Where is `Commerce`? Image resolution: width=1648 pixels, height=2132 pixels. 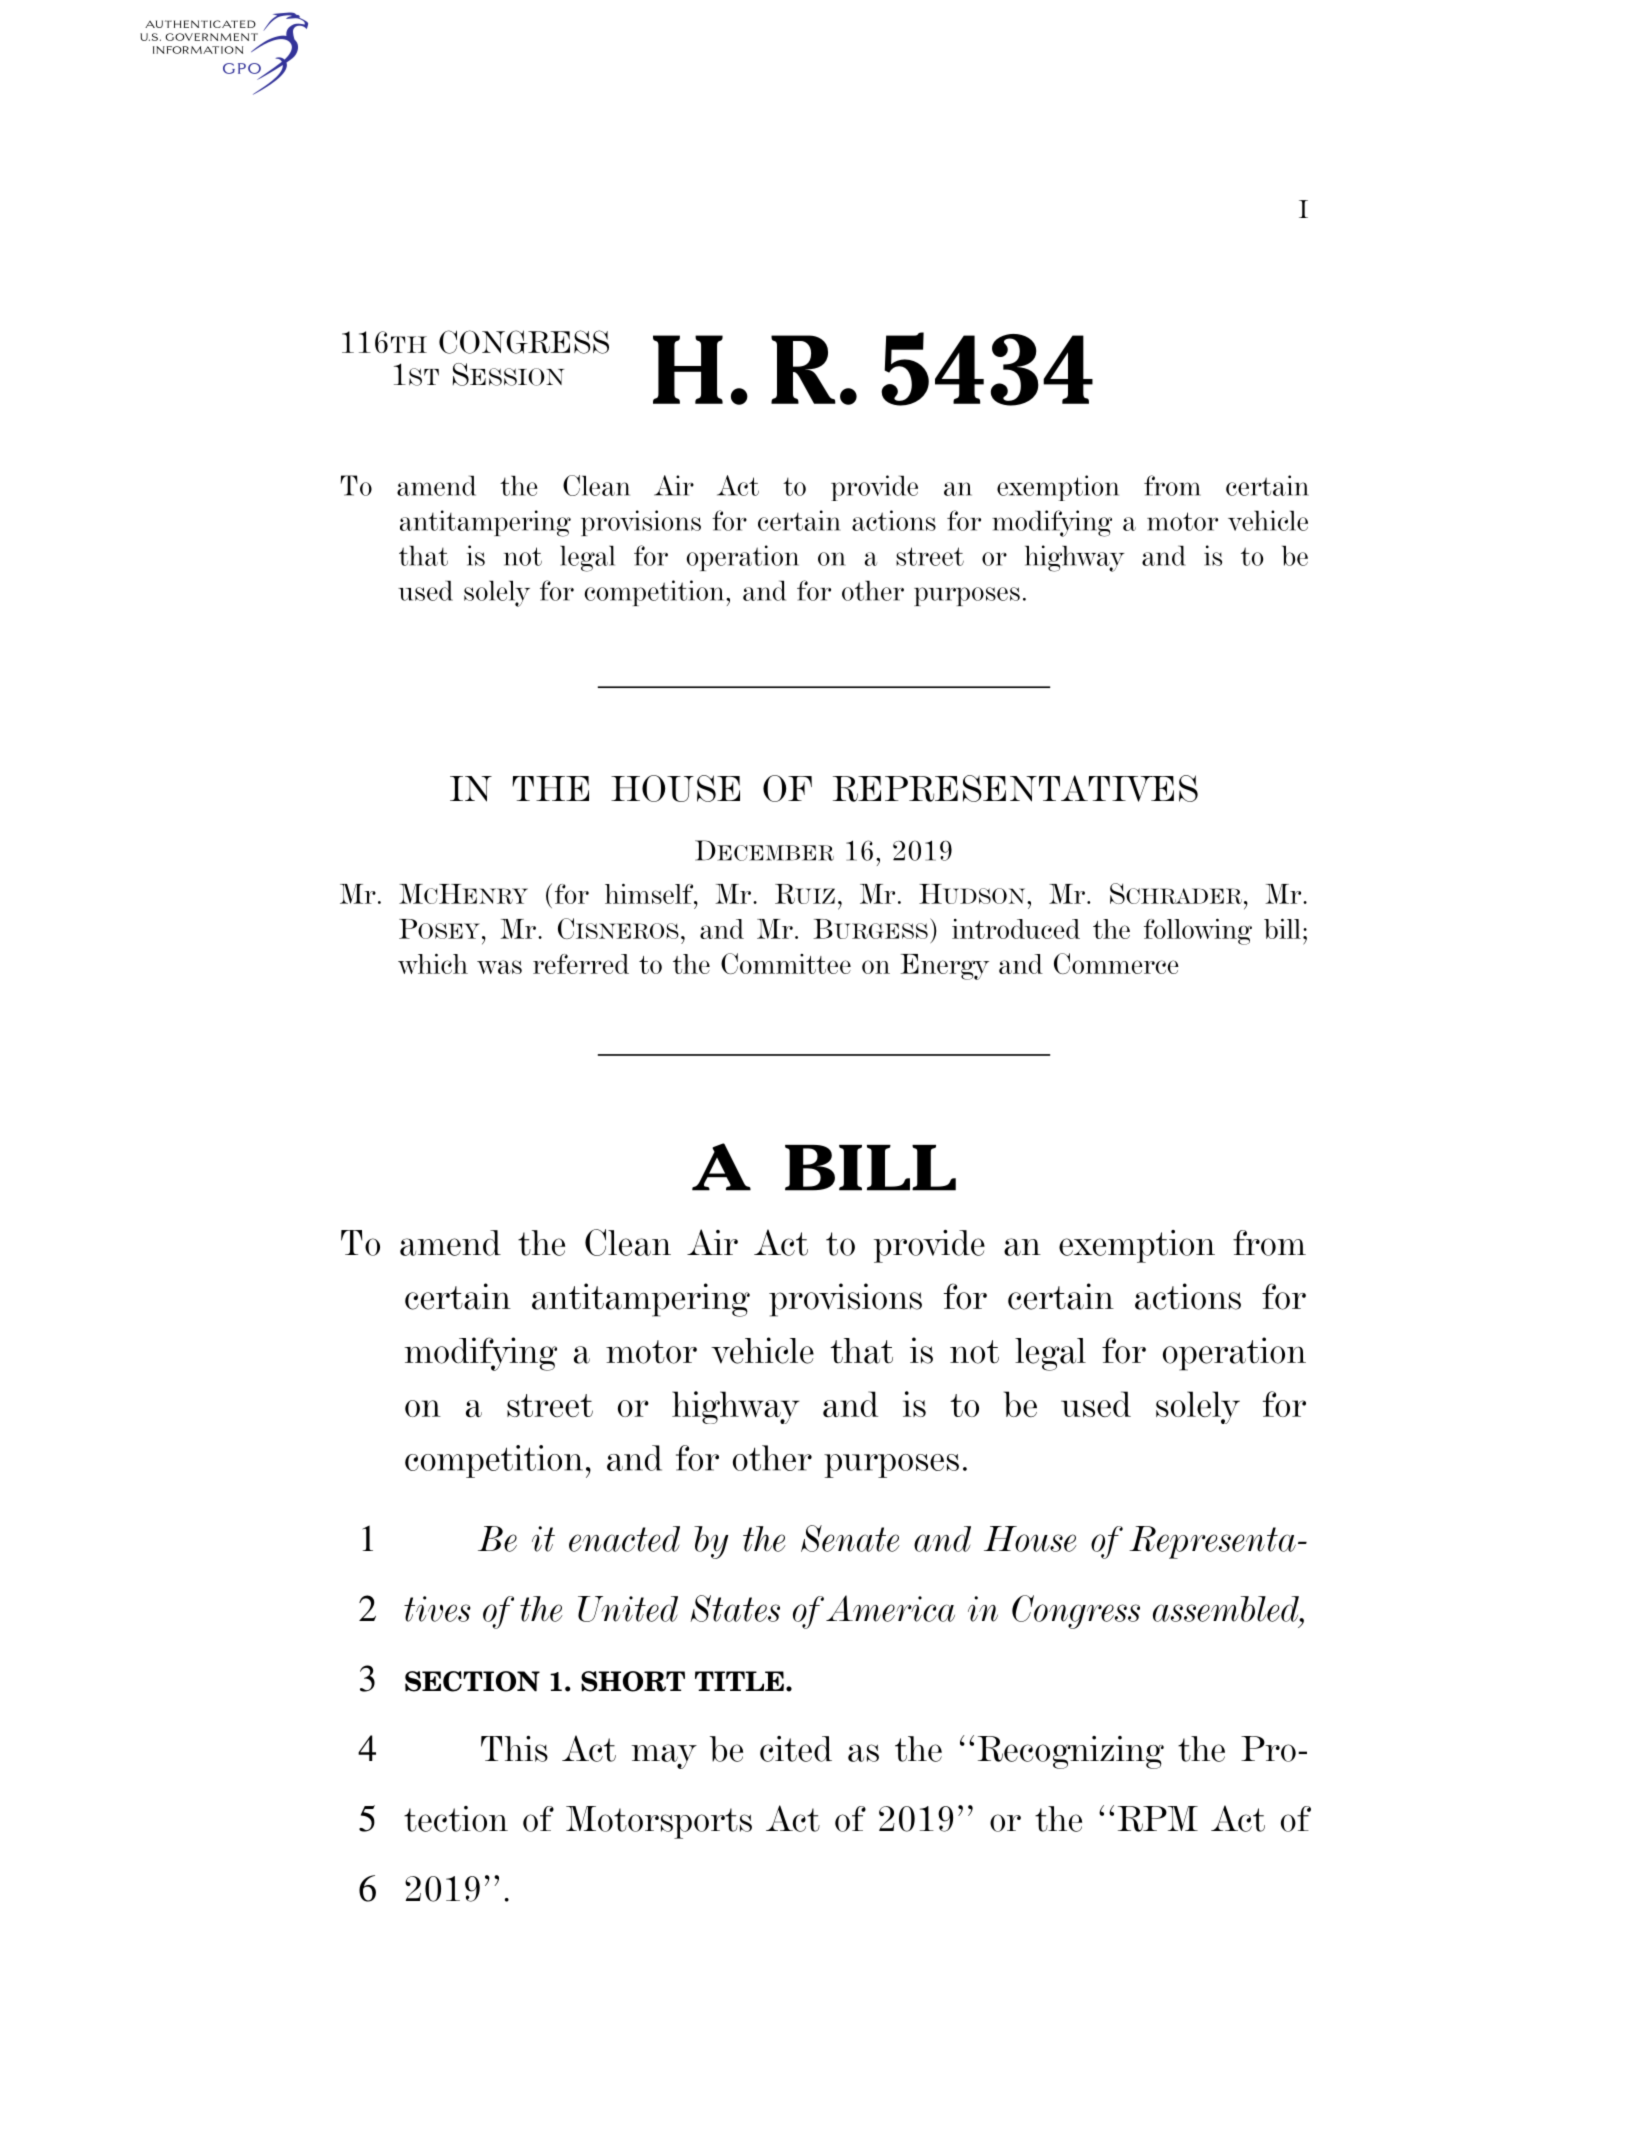 Commerce is located at coordinates (1116, 963).
